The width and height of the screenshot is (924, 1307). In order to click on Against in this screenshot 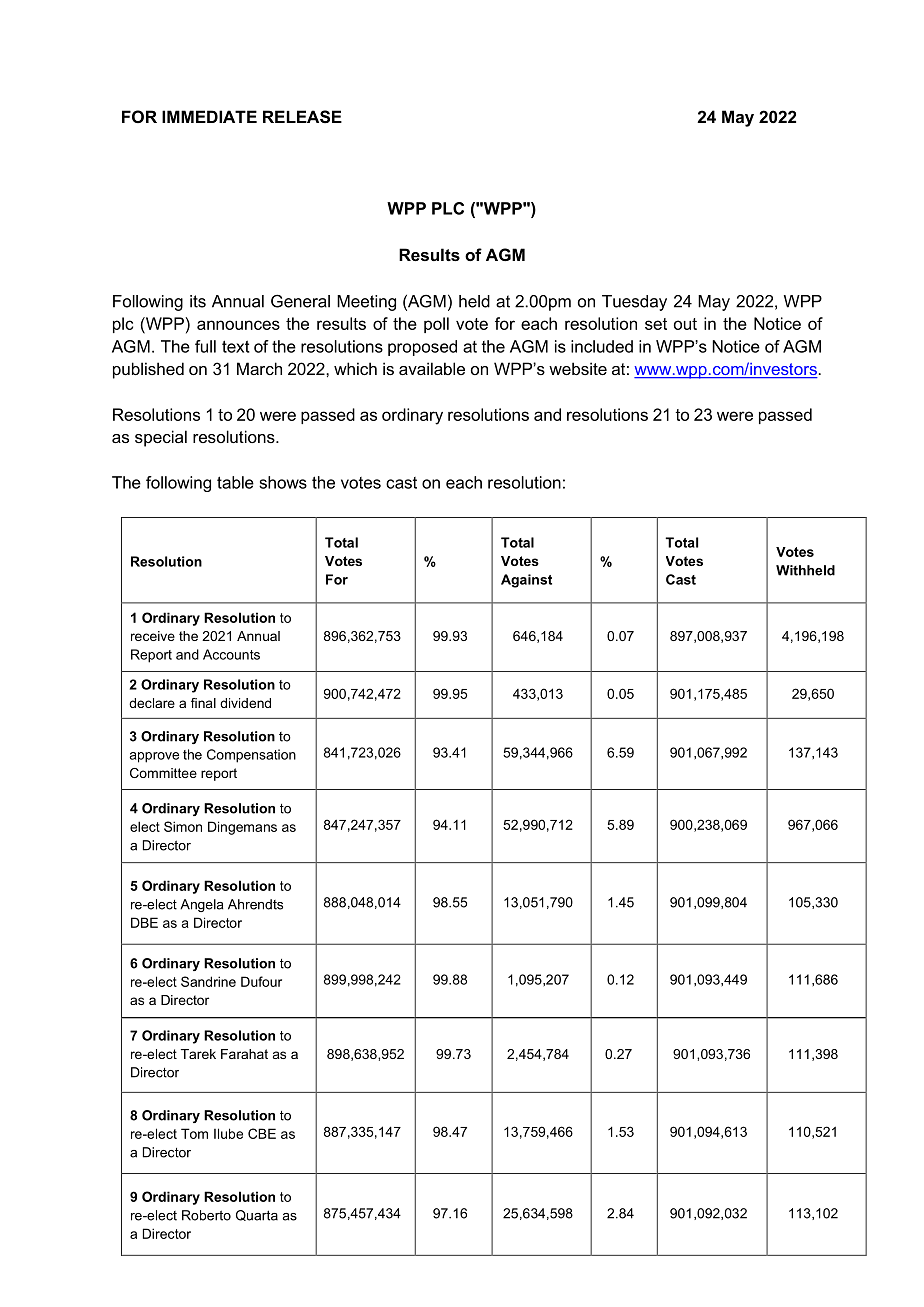, I will do `click(526, 581)`.
